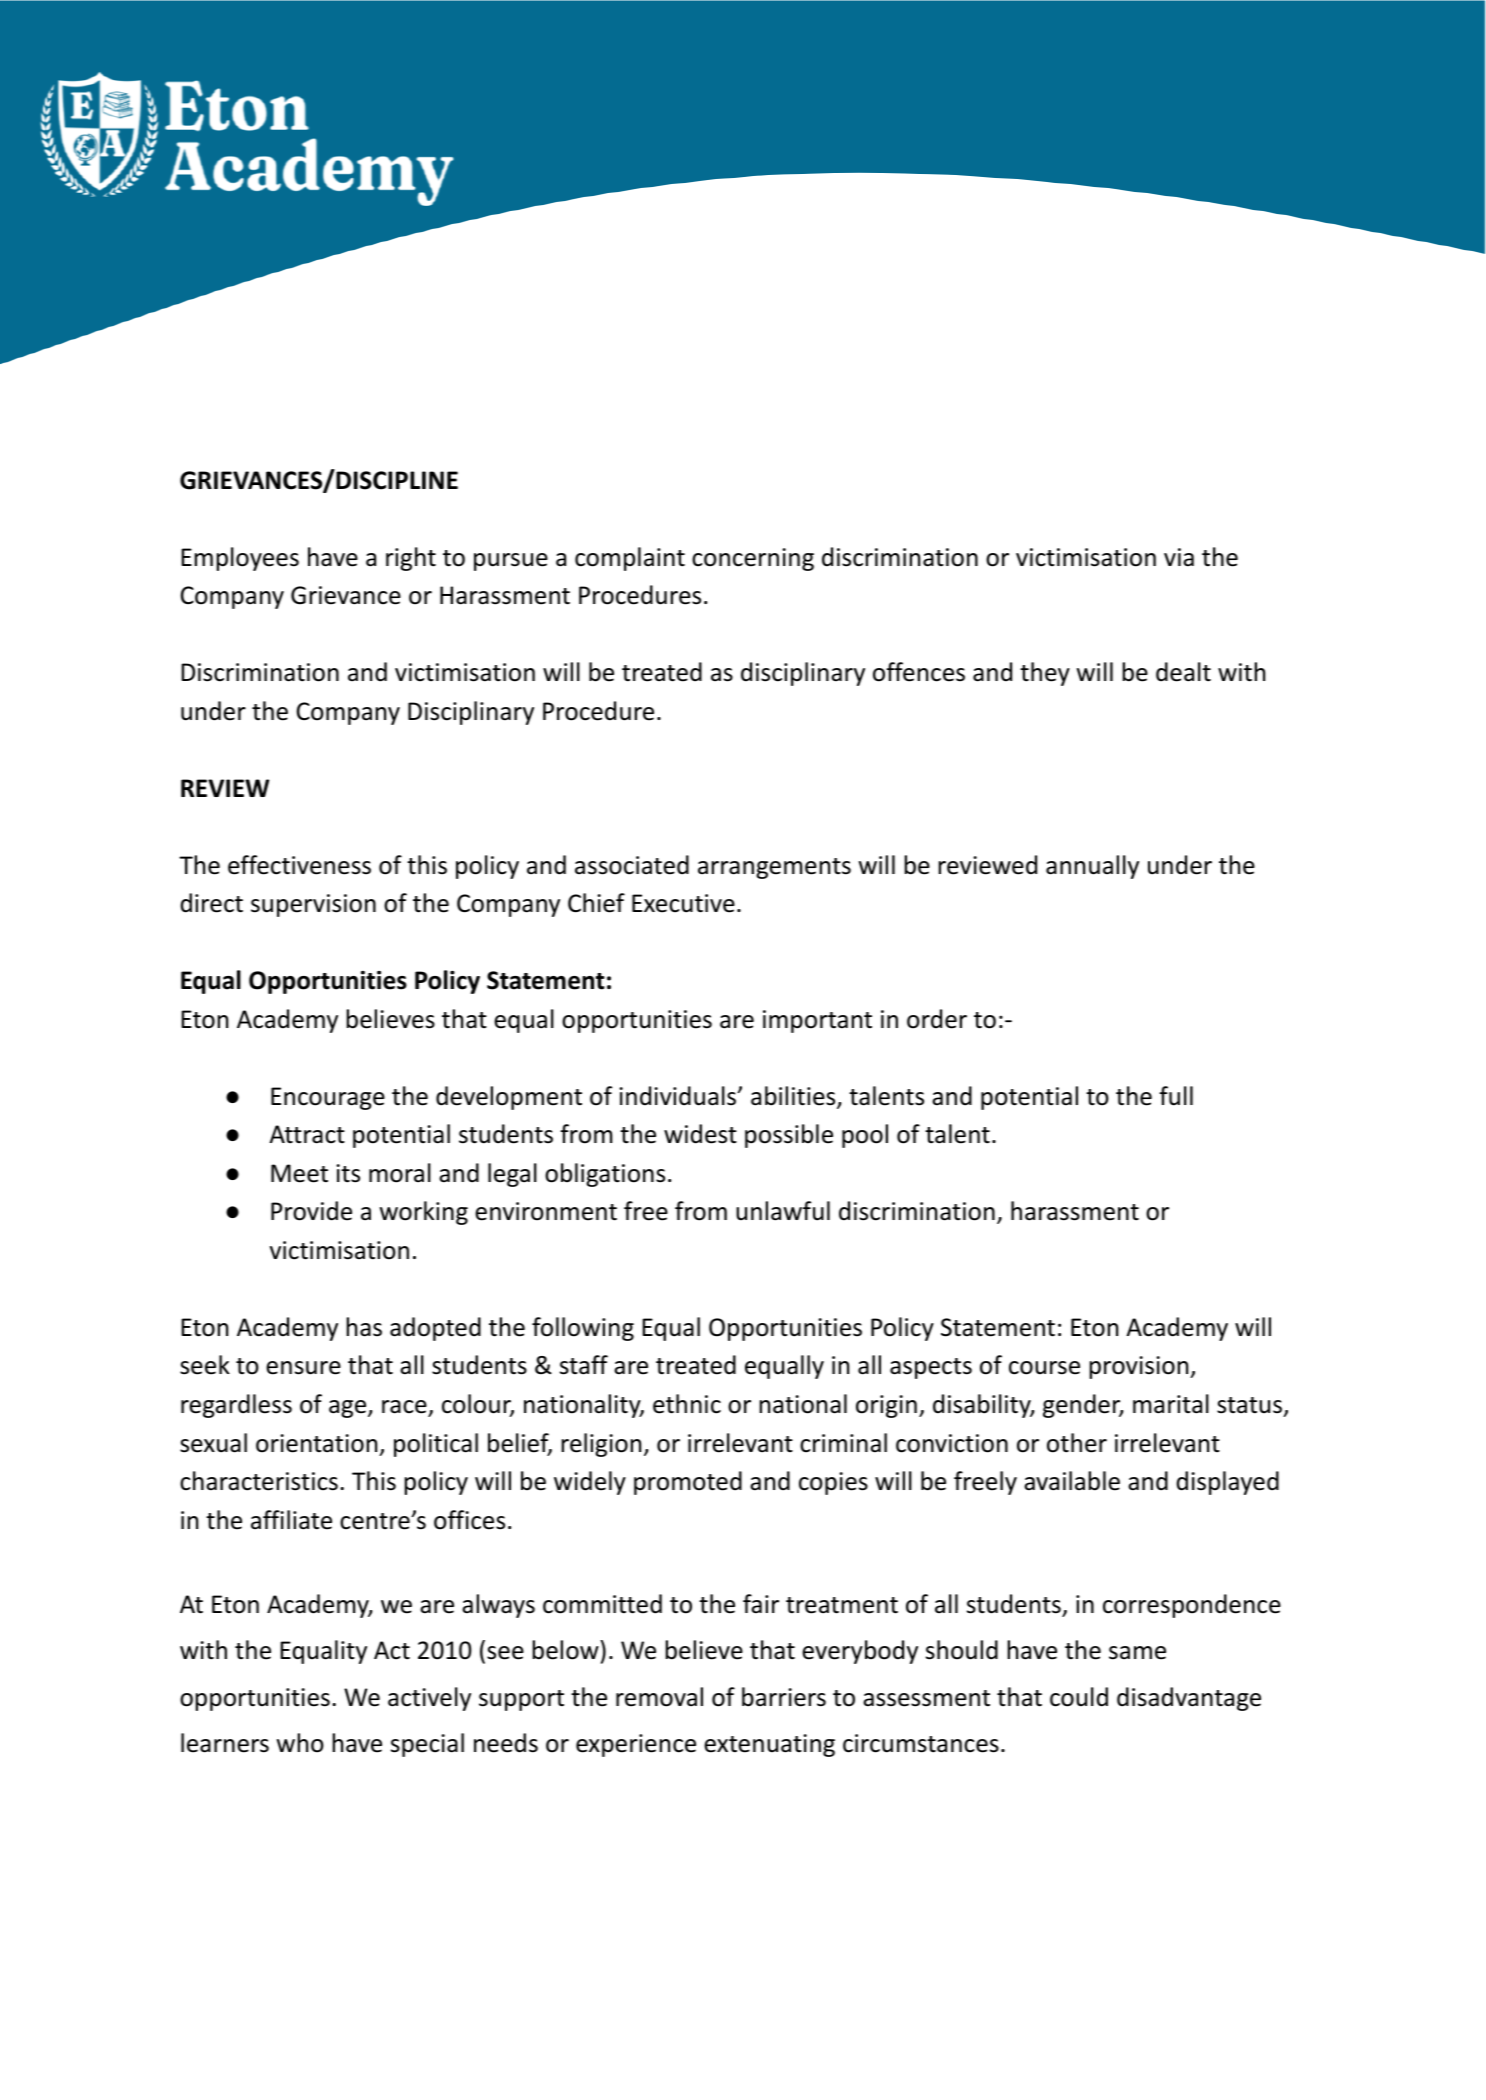 The height and width of the screenshot is (2100, 1486). What do you see at coordinates (1072, 1481) in the screenshot?
I see `available` at bounding box center [1072, 1481].
